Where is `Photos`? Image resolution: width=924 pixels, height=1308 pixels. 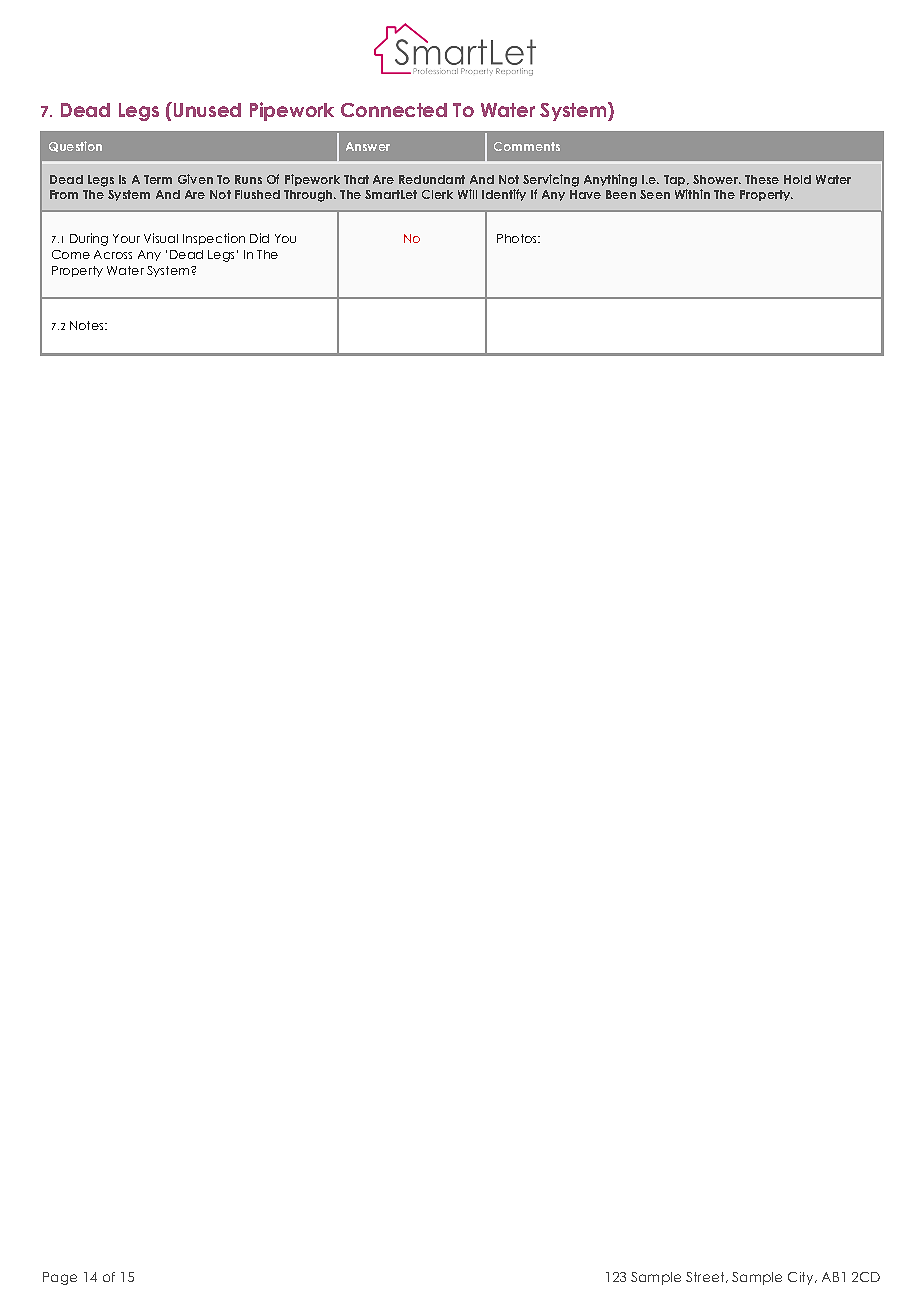
Photos is located at coordinates (518, 238).
